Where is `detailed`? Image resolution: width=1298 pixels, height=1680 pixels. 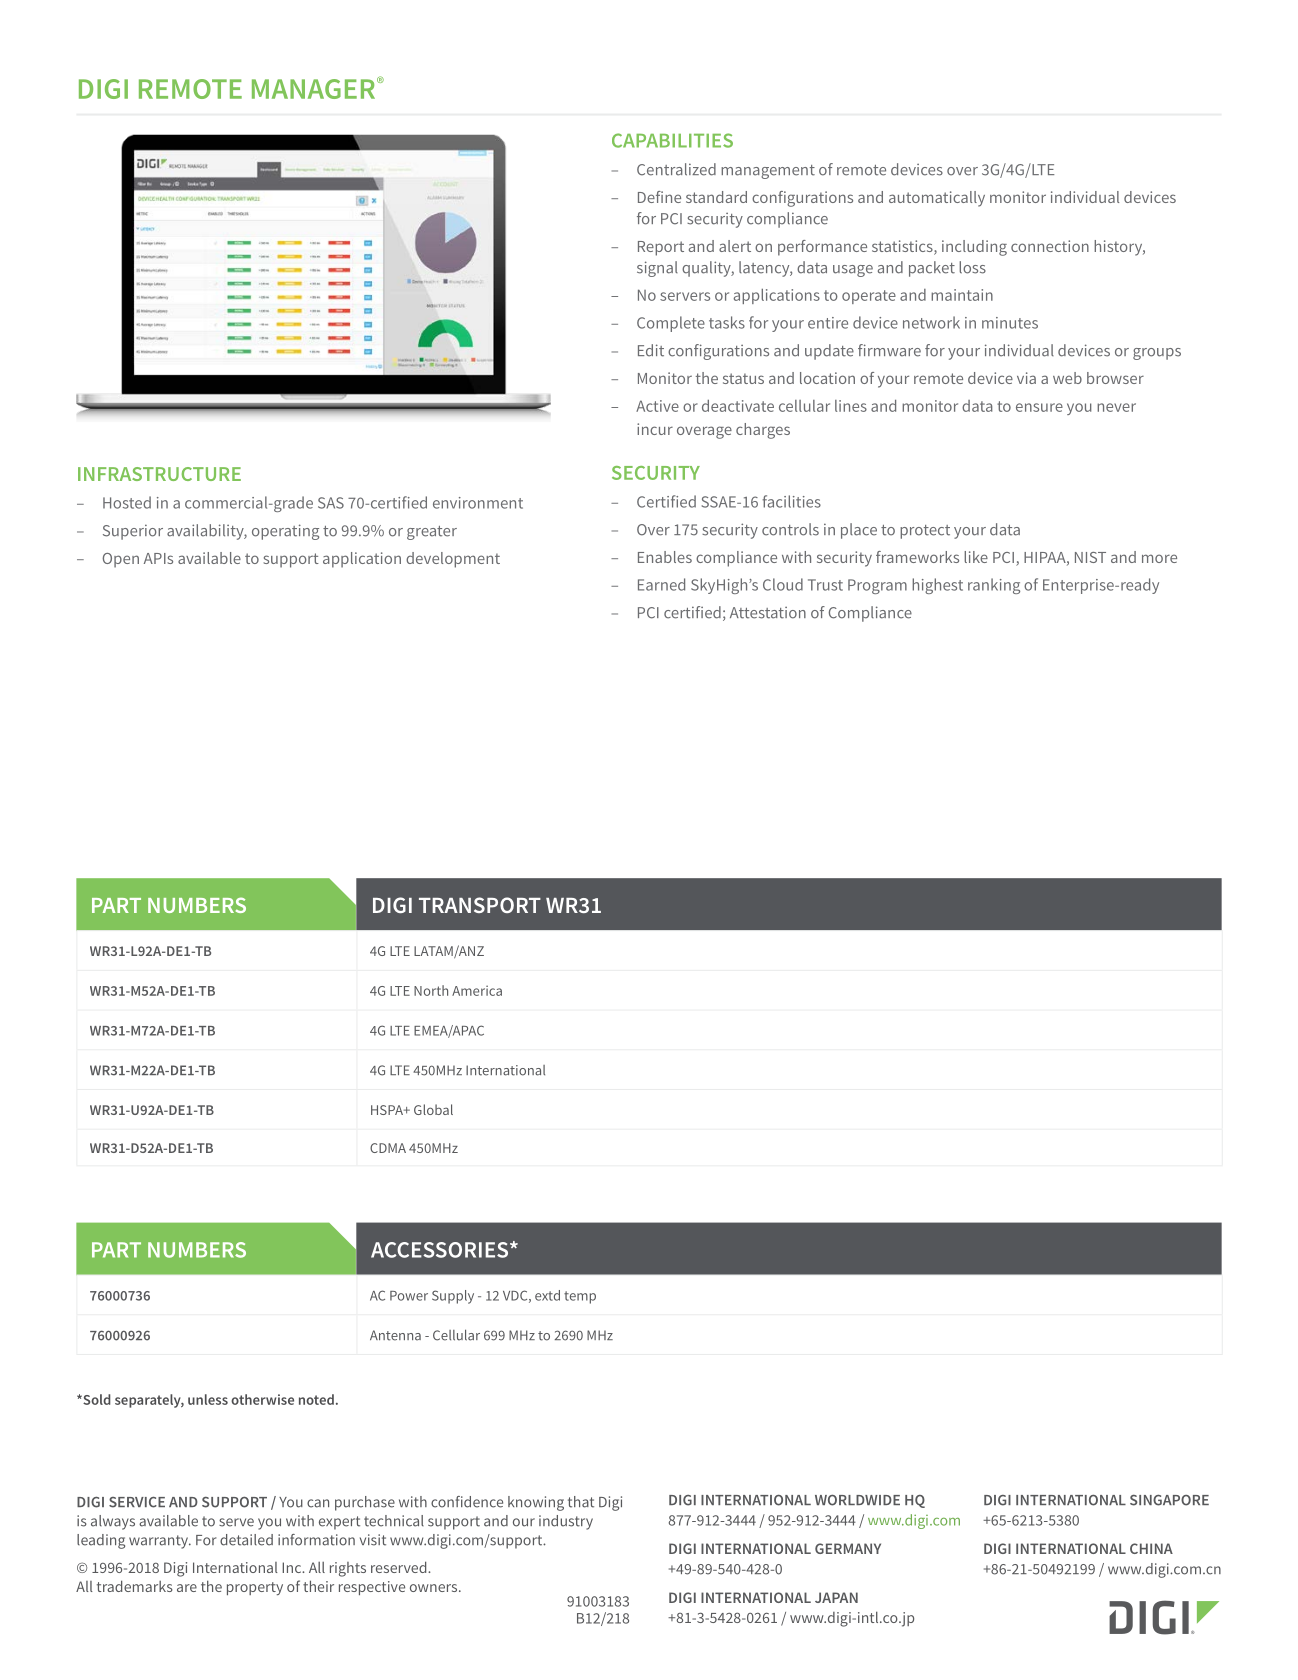
detailed is located at coordinates (246, 1540).
